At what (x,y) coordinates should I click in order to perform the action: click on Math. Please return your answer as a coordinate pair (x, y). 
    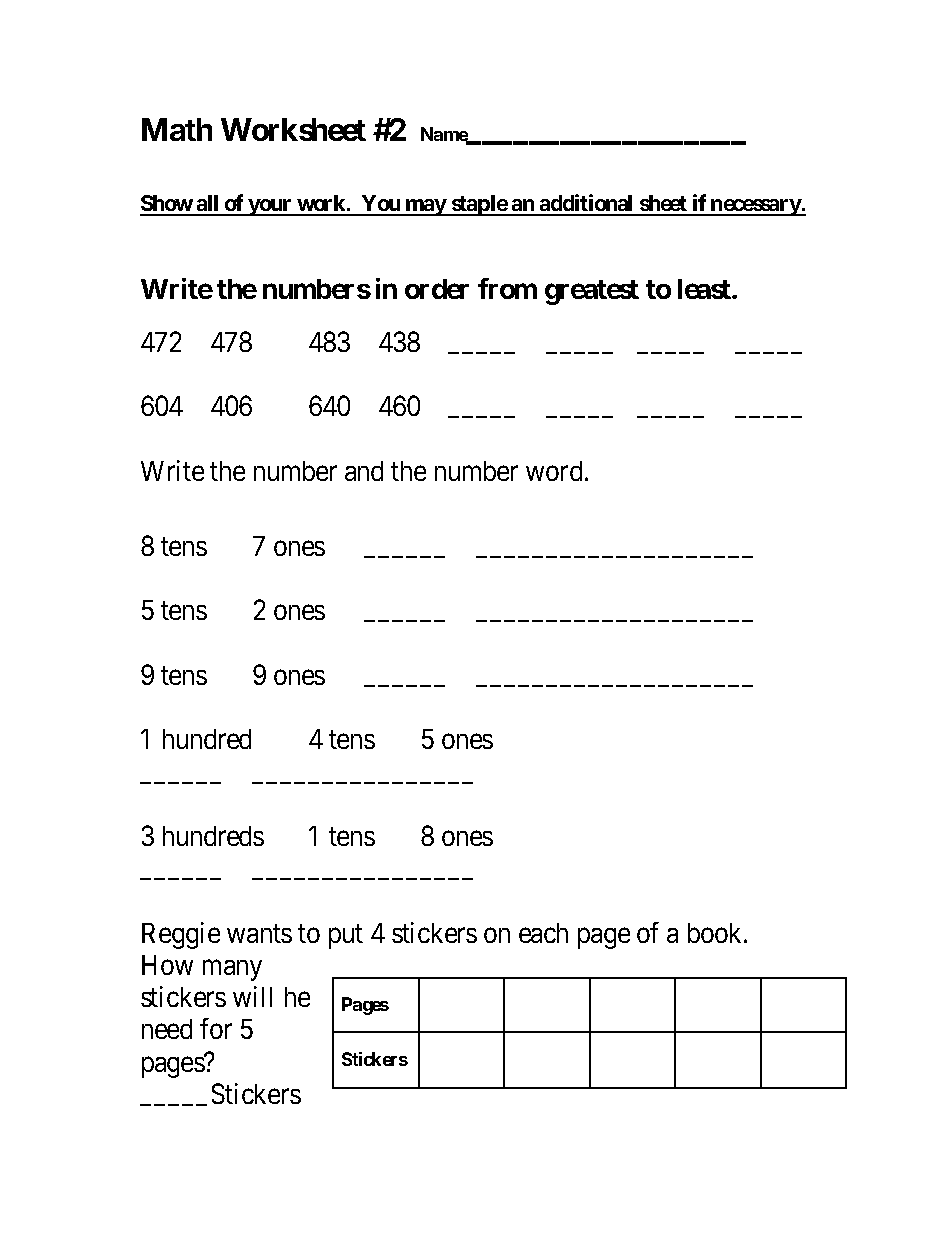
    Looking at the image, I should click on (177, 129).
